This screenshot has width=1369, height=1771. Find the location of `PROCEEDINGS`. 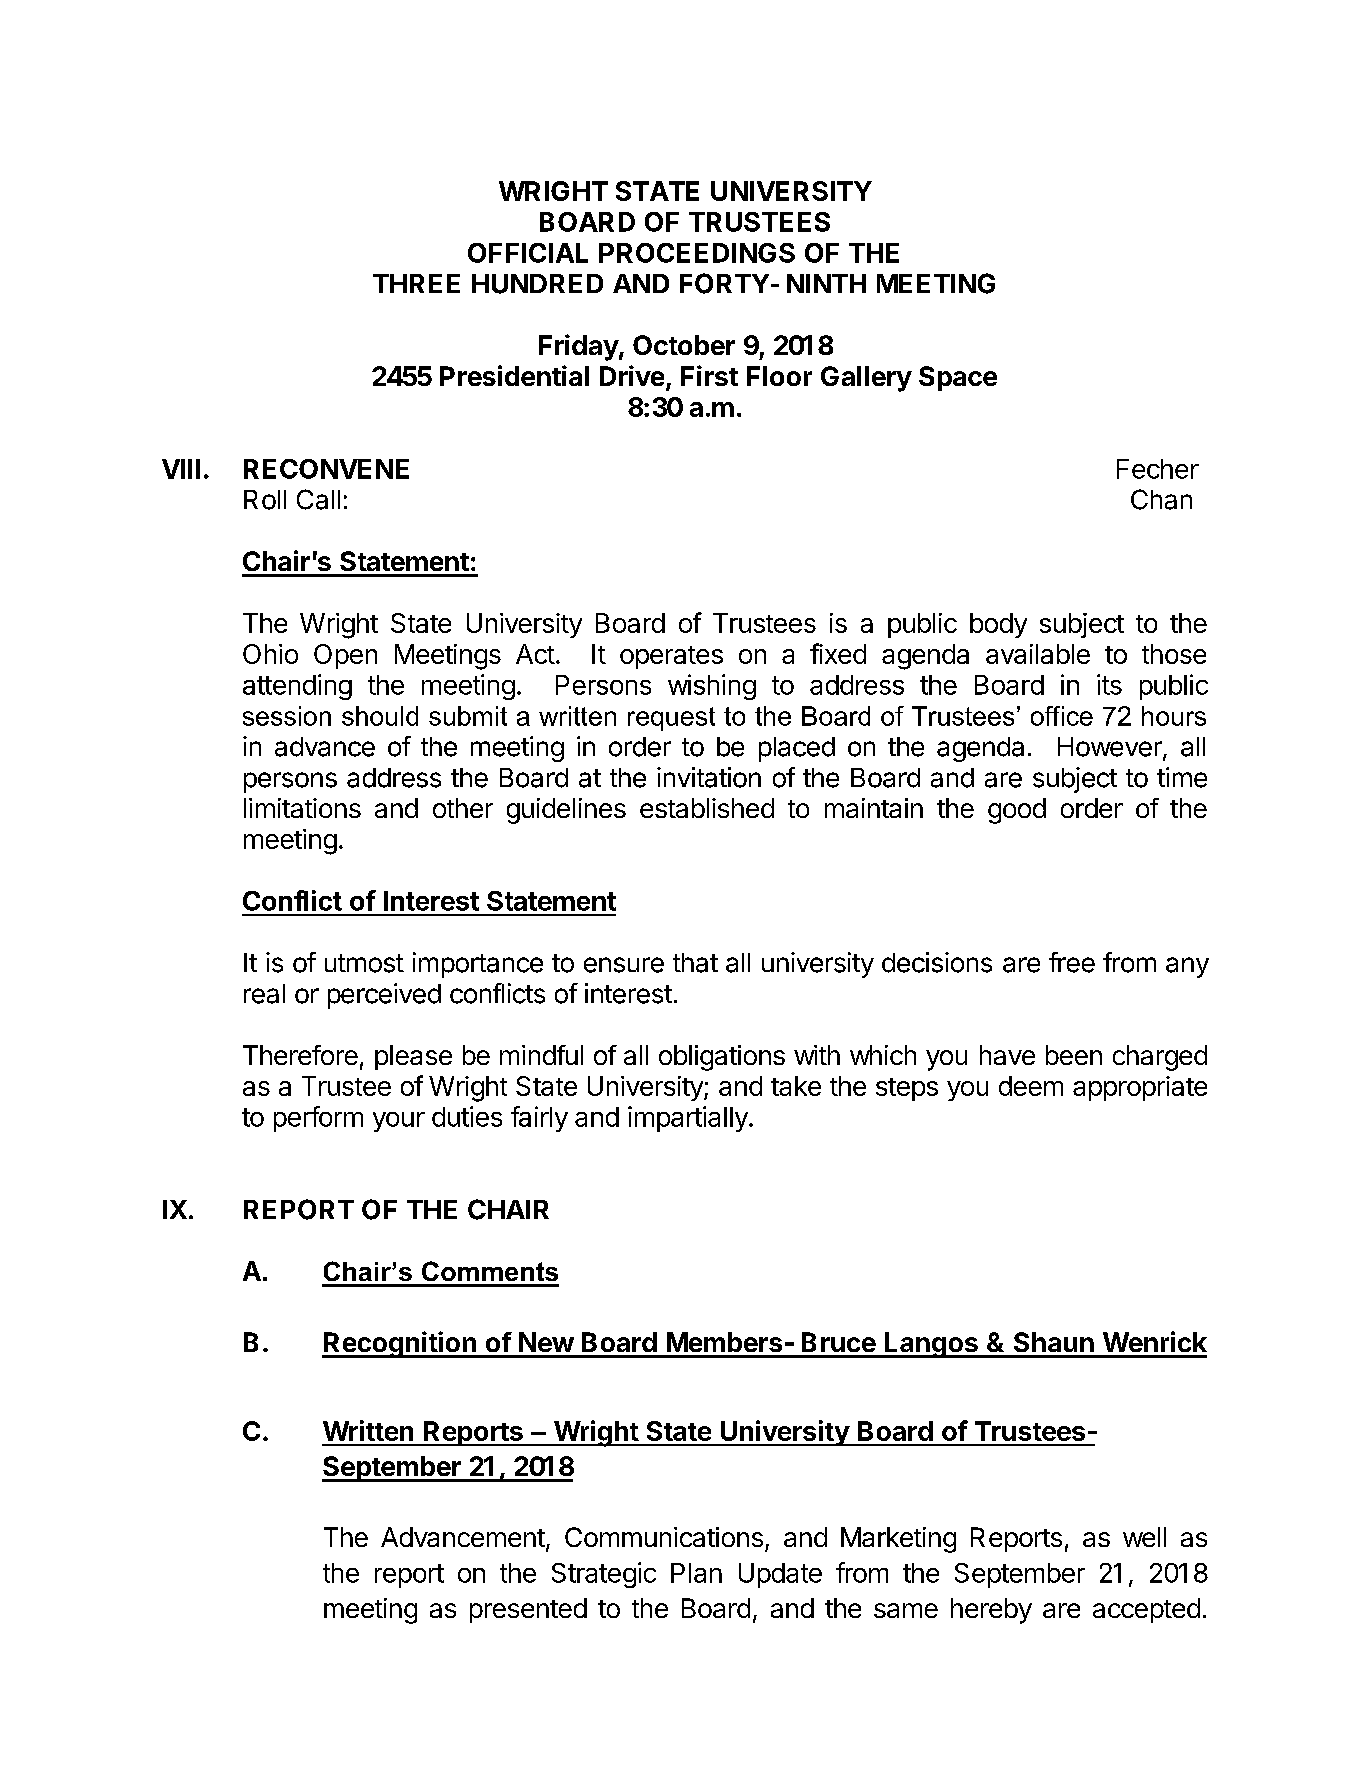

PROCEEDINGS is located at coordinates (697, 253).
